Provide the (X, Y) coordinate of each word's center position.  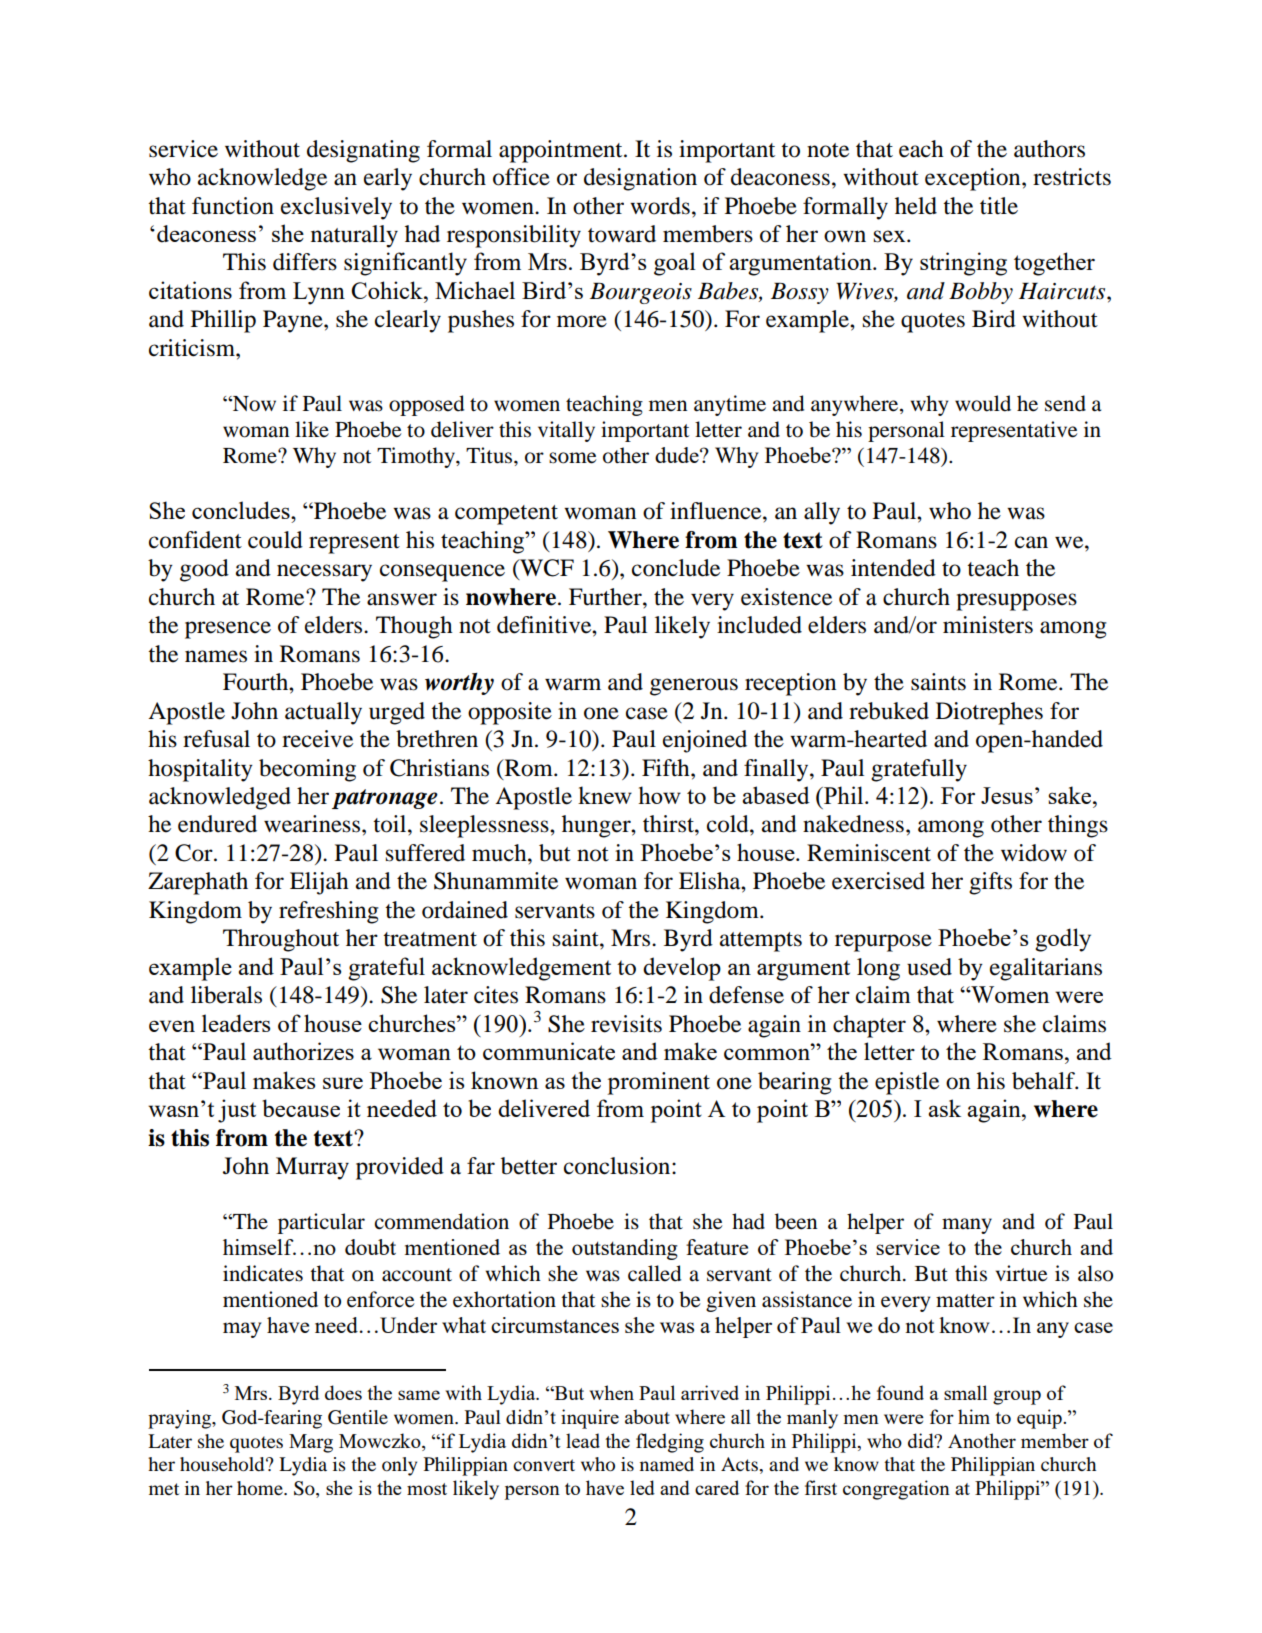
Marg (311, 1443)
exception (974, 179)
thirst (669, 824)
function (233, 206)
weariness (313, 824)
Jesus (1007, 795)
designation (640, 179)
